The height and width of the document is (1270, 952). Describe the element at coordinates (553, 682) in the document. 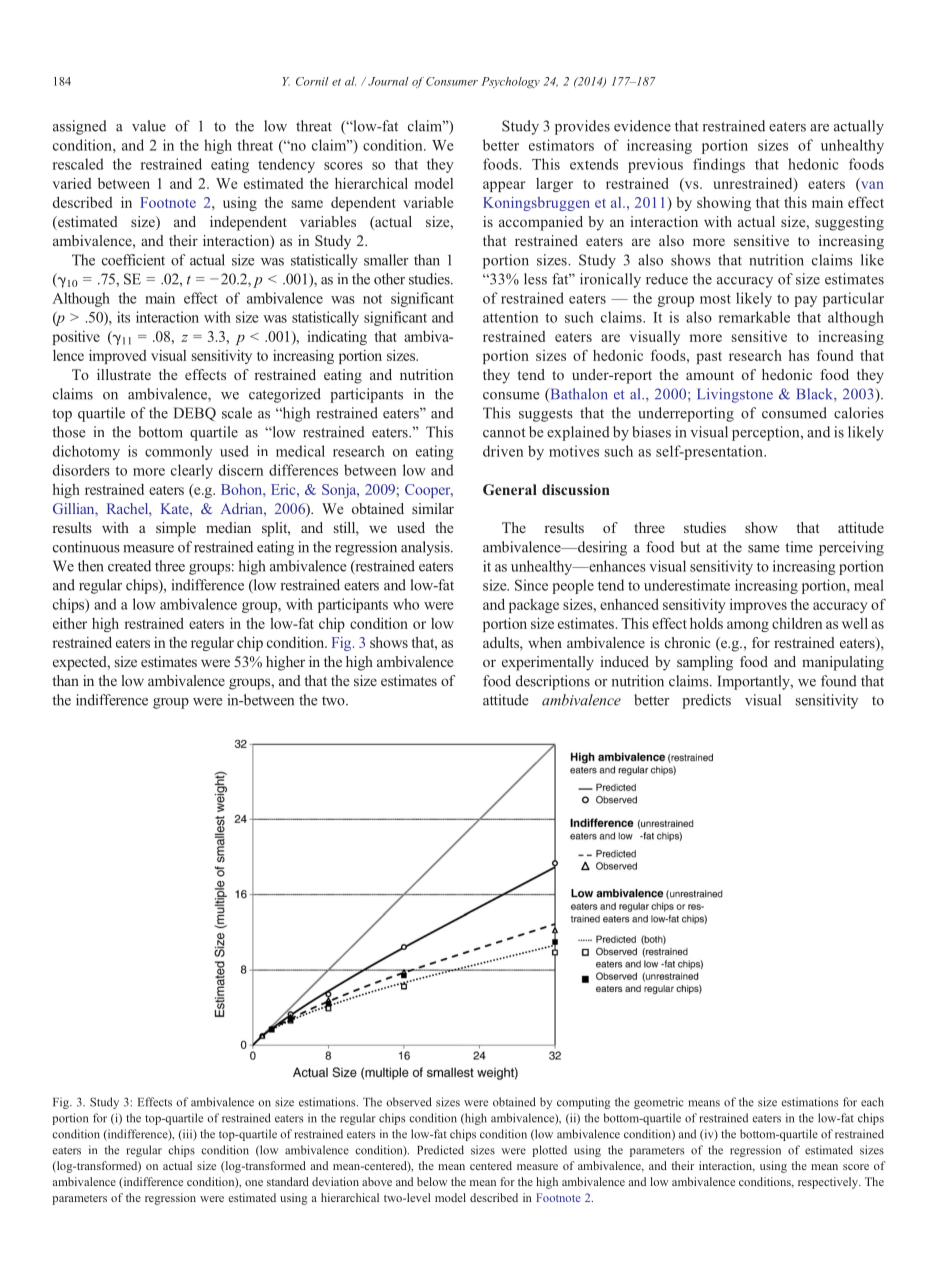

I see `descriptions` at that location.
